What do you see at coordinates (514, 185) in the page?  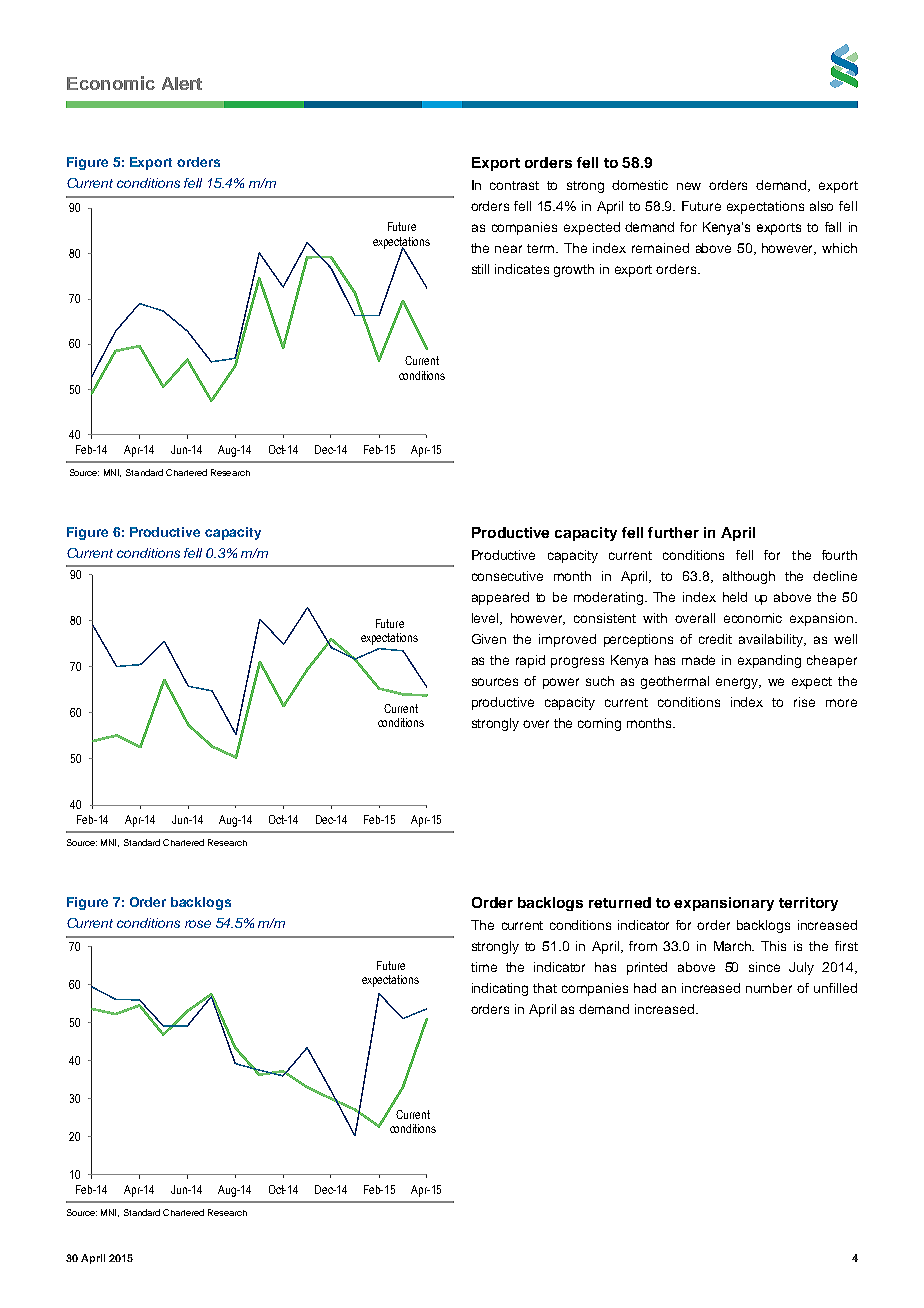 I see `contrast` at bounding box center [514, 185].
